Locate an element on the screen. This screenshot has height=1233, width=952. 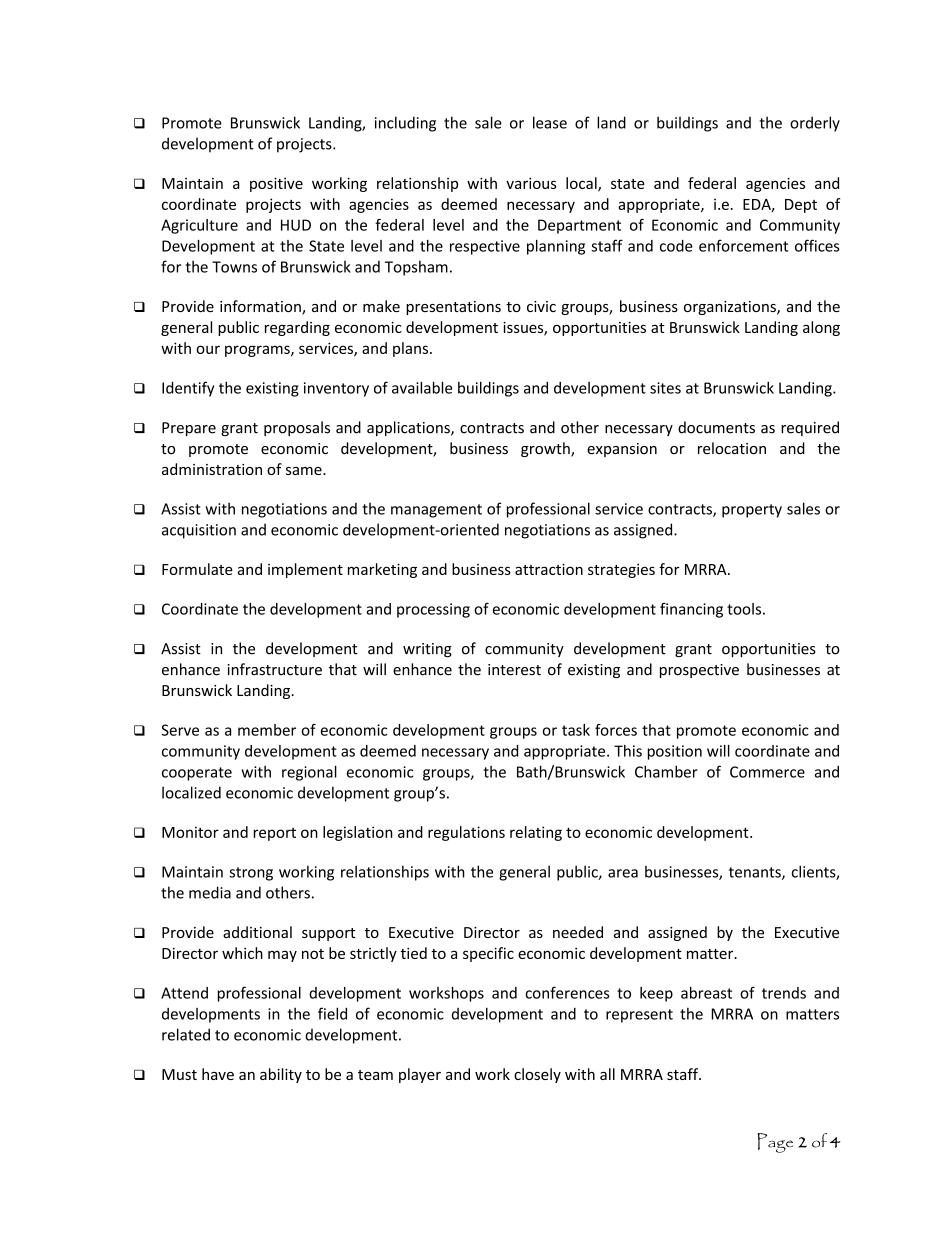
ability is located at coordinates (281, 1075).
